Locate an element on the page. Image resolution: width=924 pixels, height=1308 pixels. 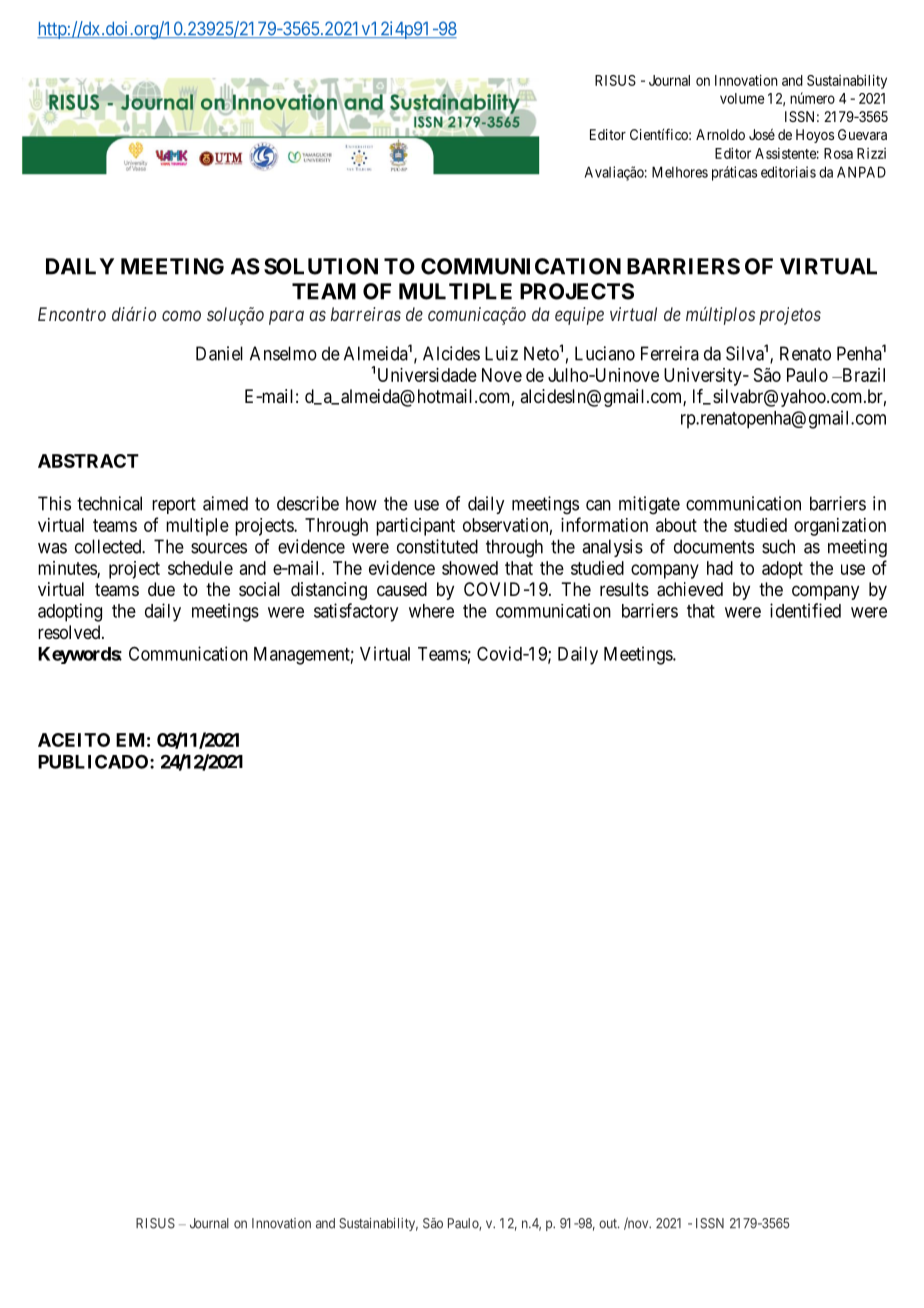
where is located at coordinates (431, 611).
